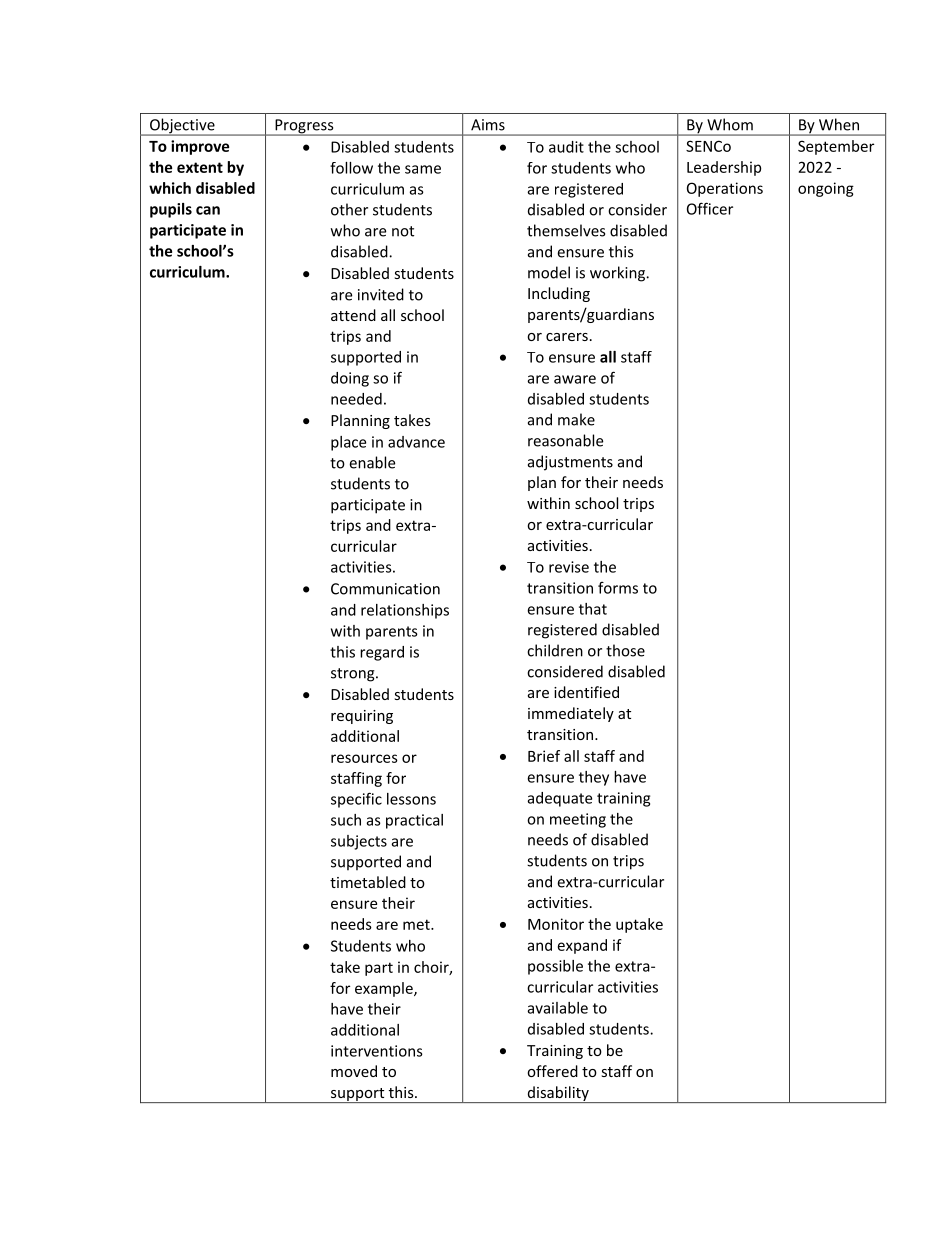 This image has width=952, height=1233. What do you see at coordinates (569, 567) in the image?
I see `revise` at bounding box center [569, 567].
